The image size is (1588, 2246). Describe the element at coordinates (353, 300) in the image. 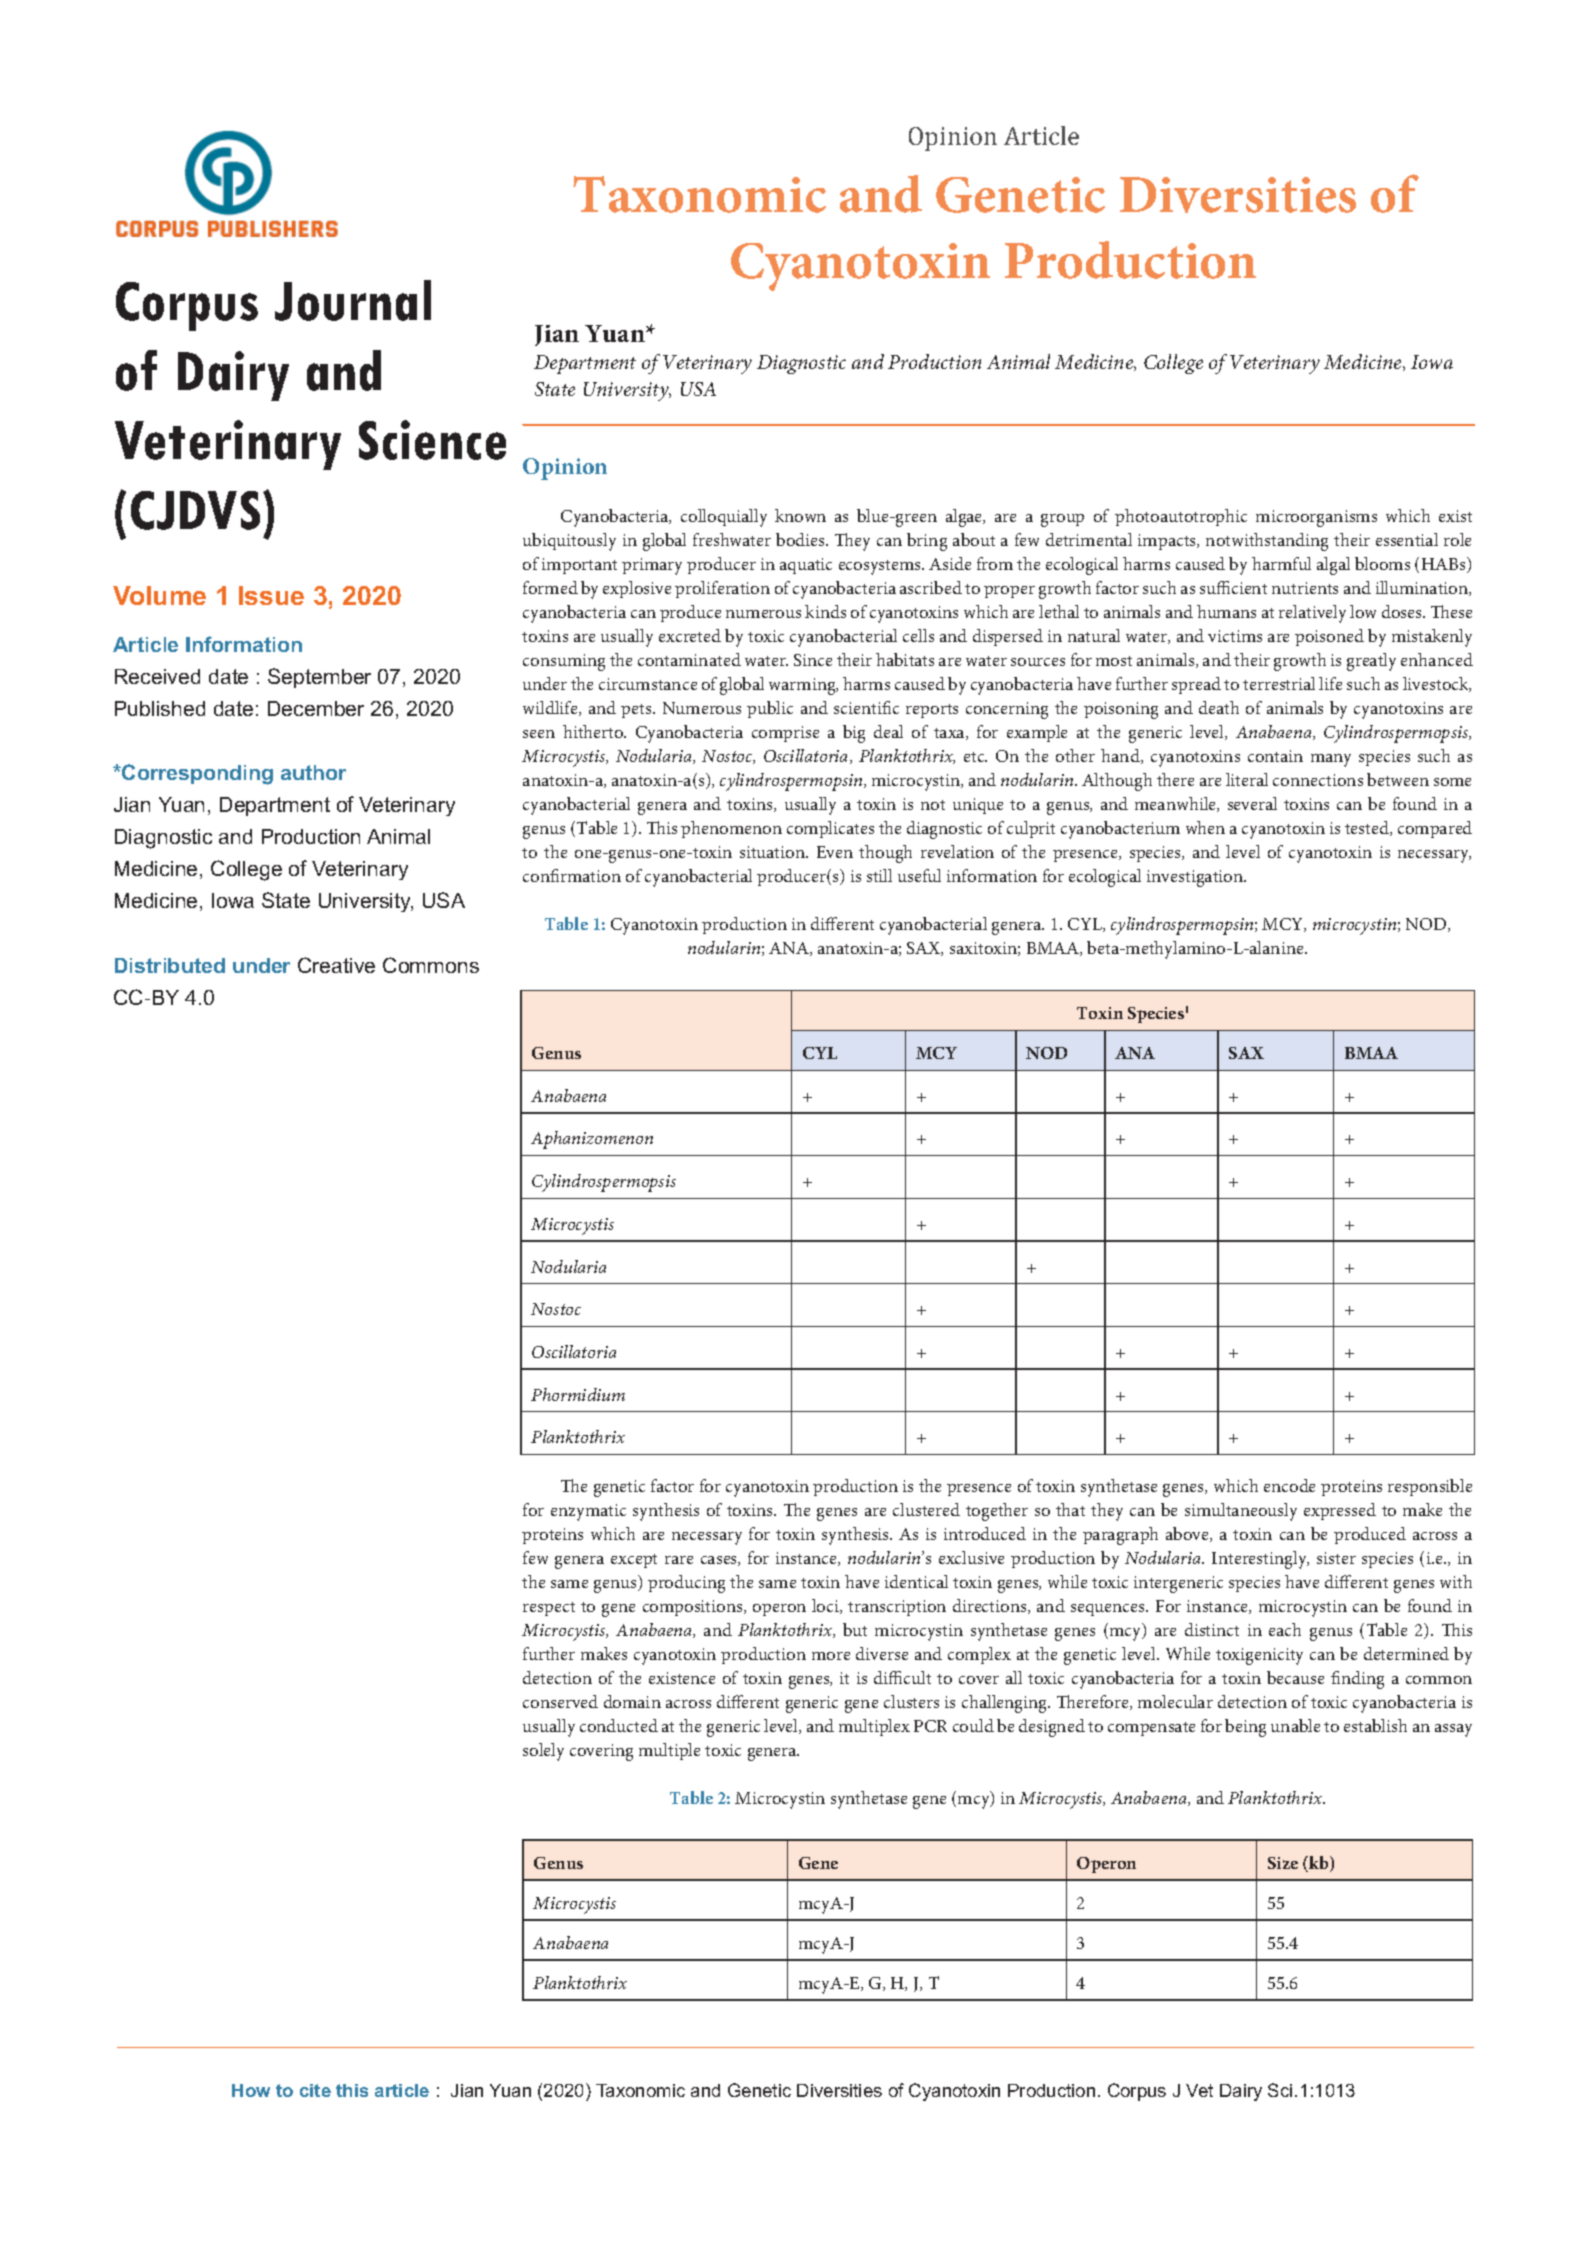

I see `Journal` at that location.
